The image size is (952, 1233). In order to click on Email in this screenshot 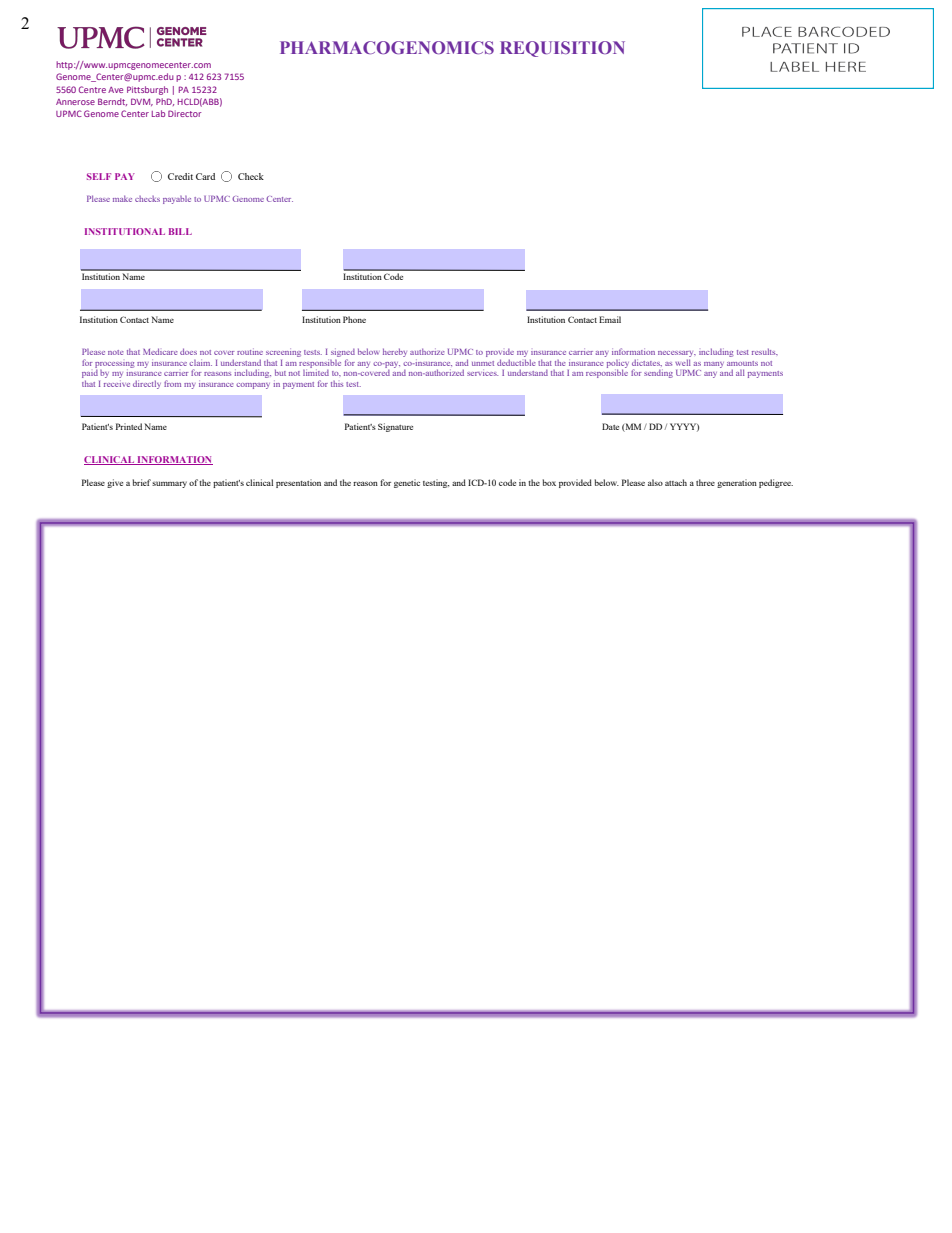, I will do `click(610, 319)`.
